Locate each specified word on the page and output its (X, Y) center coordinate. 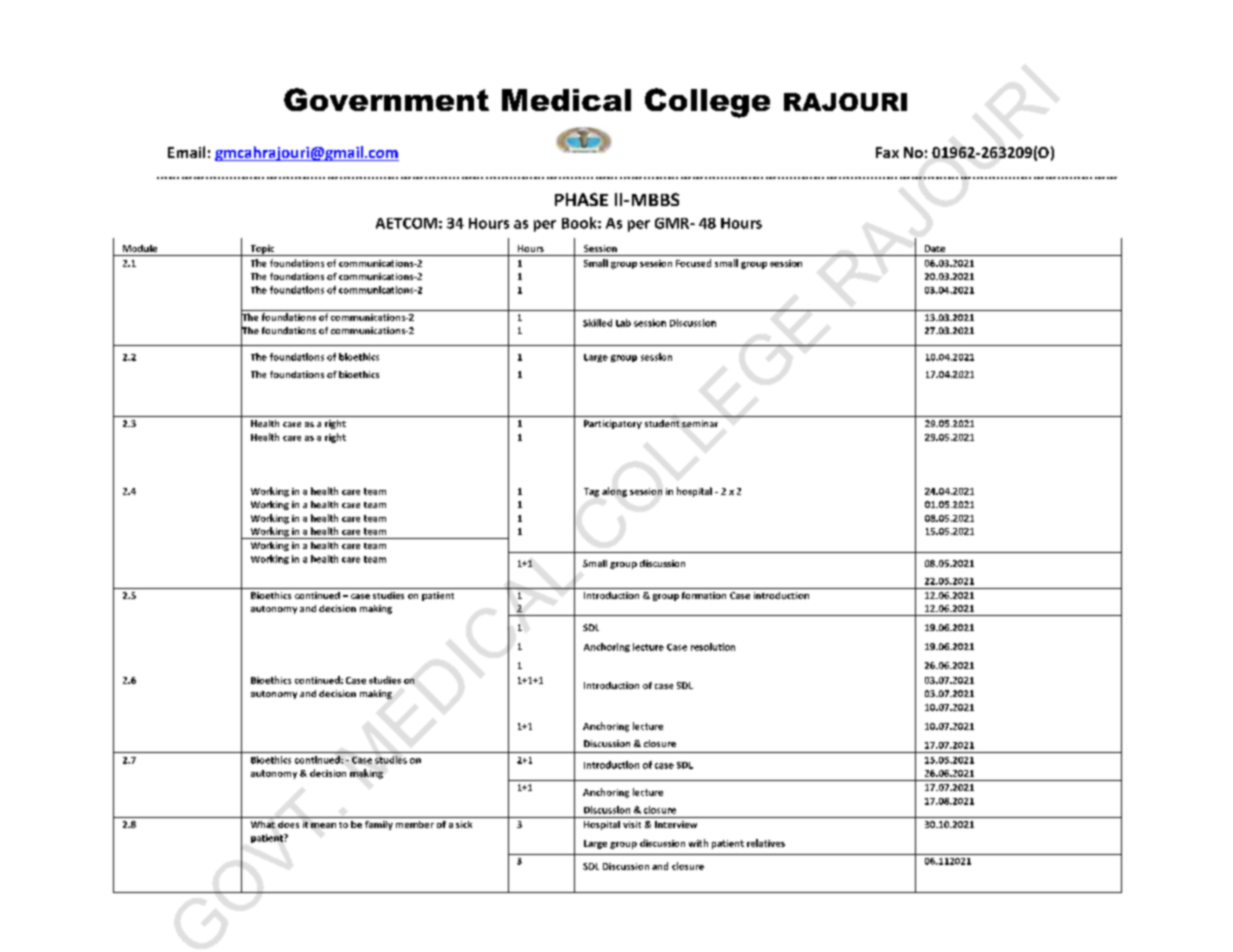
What (263, 824)
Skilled (597, 323)
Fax (887, 152)
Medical (566, 100)
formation (704, 595)
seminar (700, 423)
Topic (262, 250)
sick (464, 824)
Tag (591, 492)
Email (186, 152)
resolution (713, 647)
